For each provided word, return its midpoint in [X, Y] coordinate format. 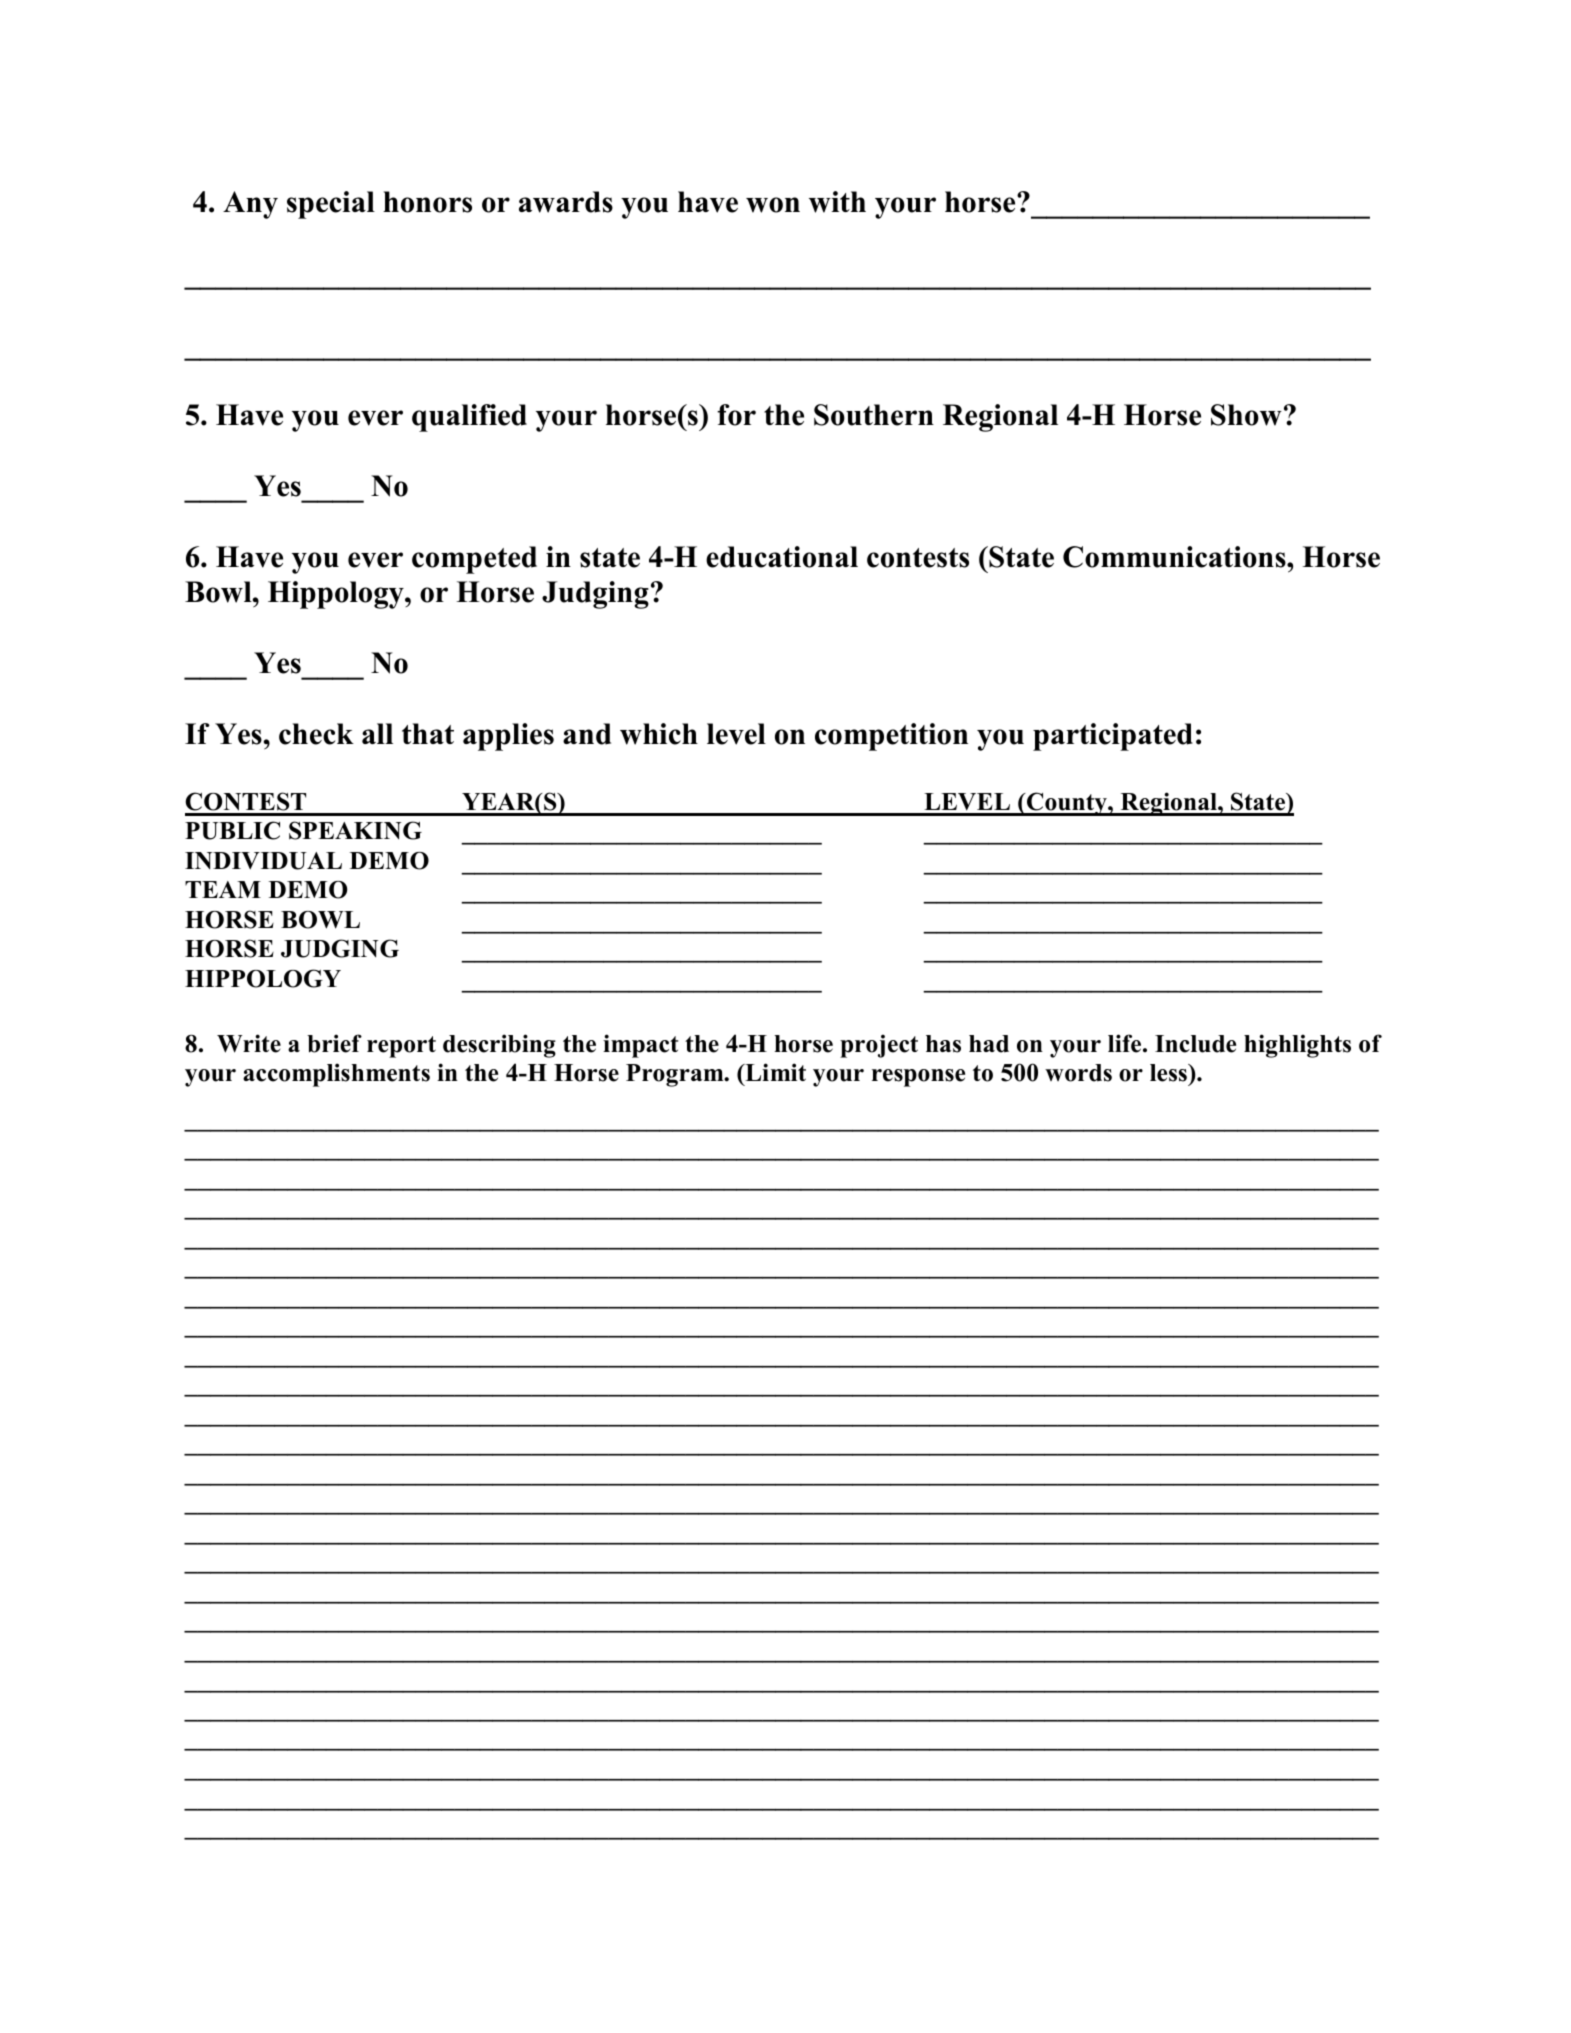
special [331, 205]
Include [1195, 1044]
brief [334, 1043]
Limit [774, 1072]
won [773, 205]
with [837, 202]
